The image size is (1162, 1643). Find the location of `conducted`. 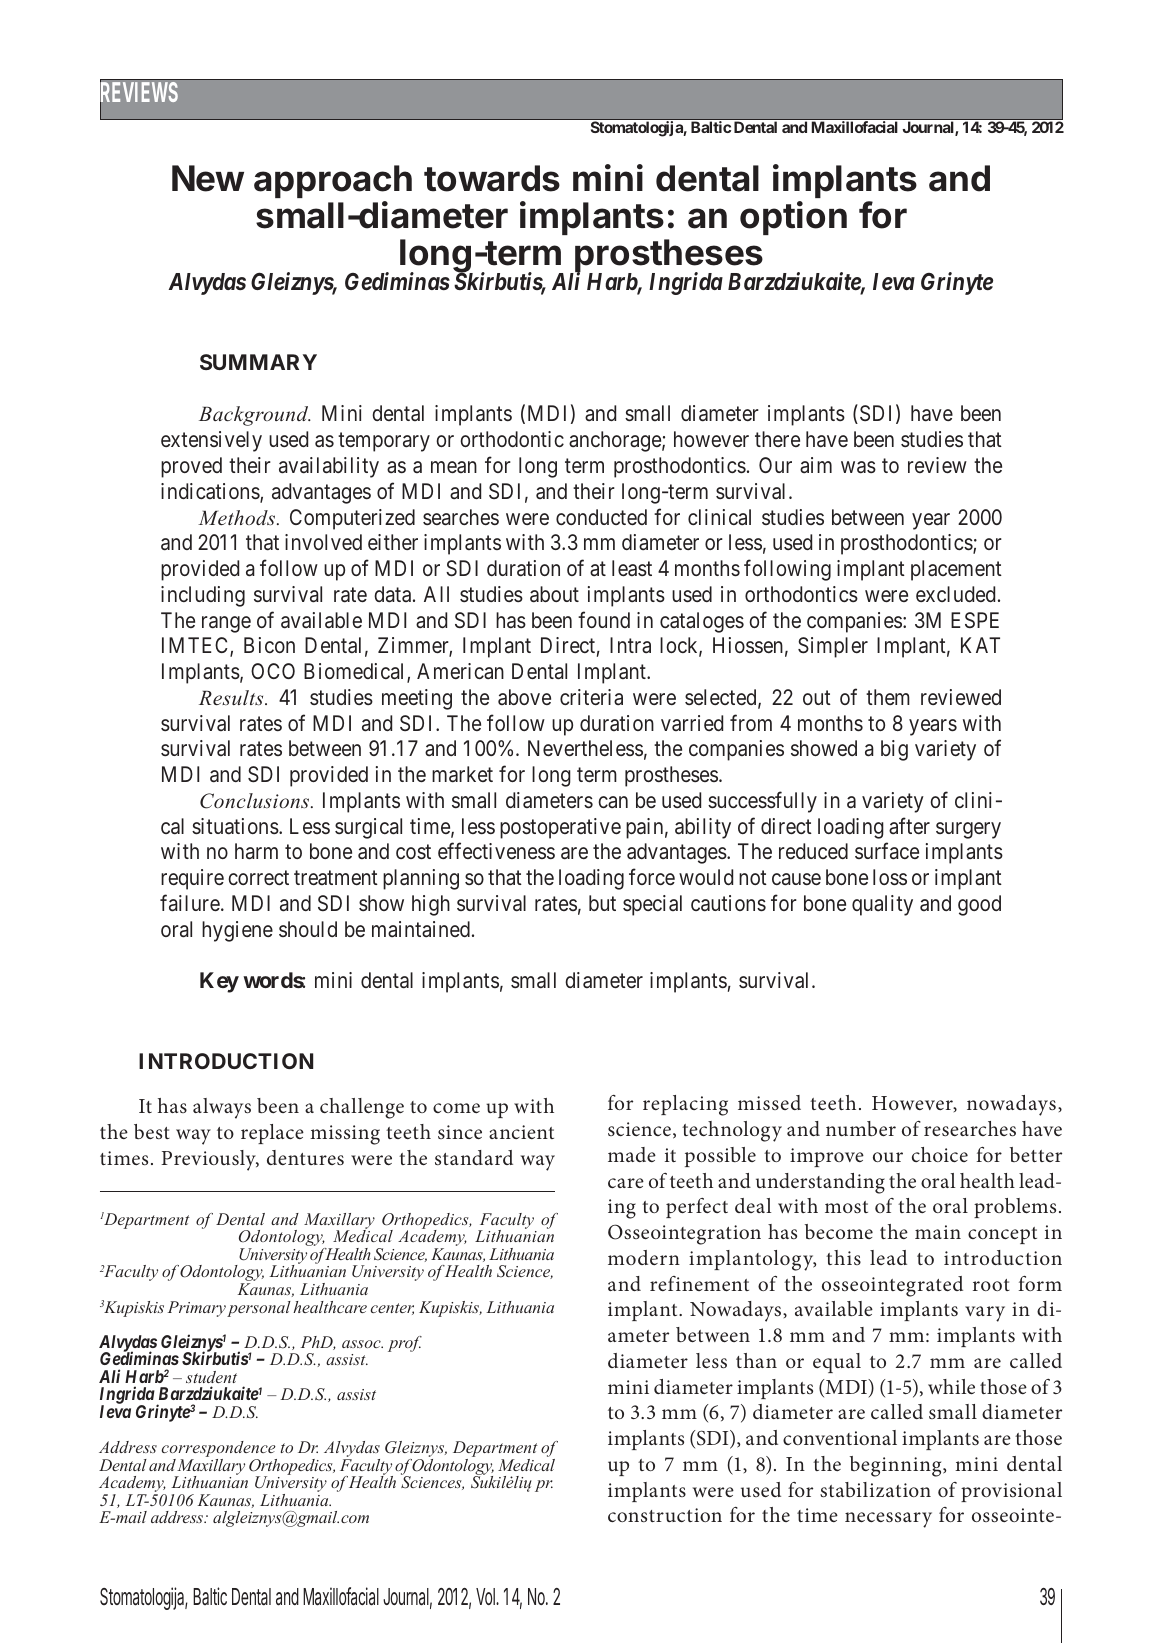

conducted is located at coordinates (601, 517).
